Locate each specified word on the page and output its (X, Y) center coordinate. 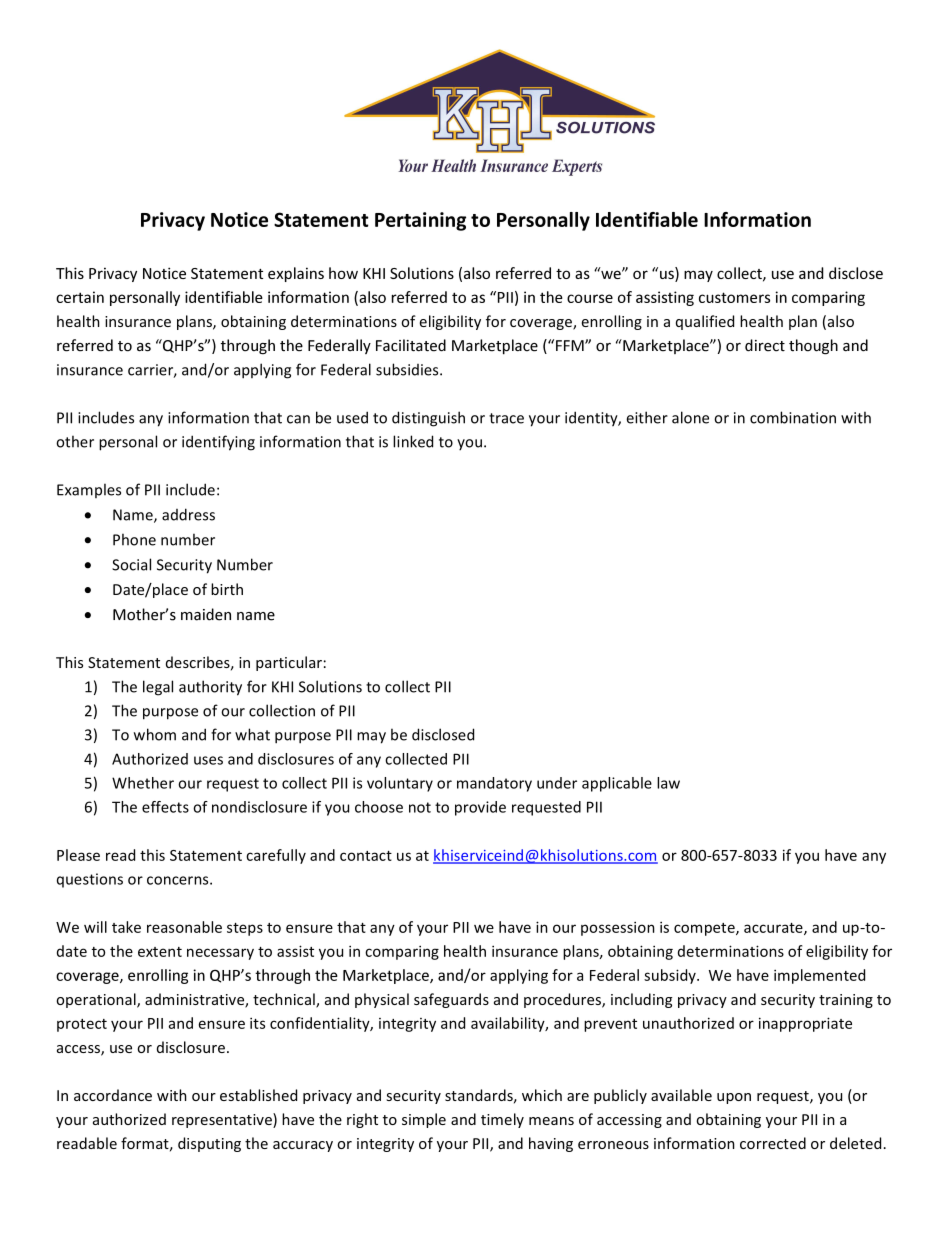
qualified (705, 322)
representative (223, 1120)
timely (502, 1120)
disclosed (443, 734)
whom (155, 734)
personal (128, 443)
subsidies (408, 369)
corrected (773, 1143)
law (668, 783)
